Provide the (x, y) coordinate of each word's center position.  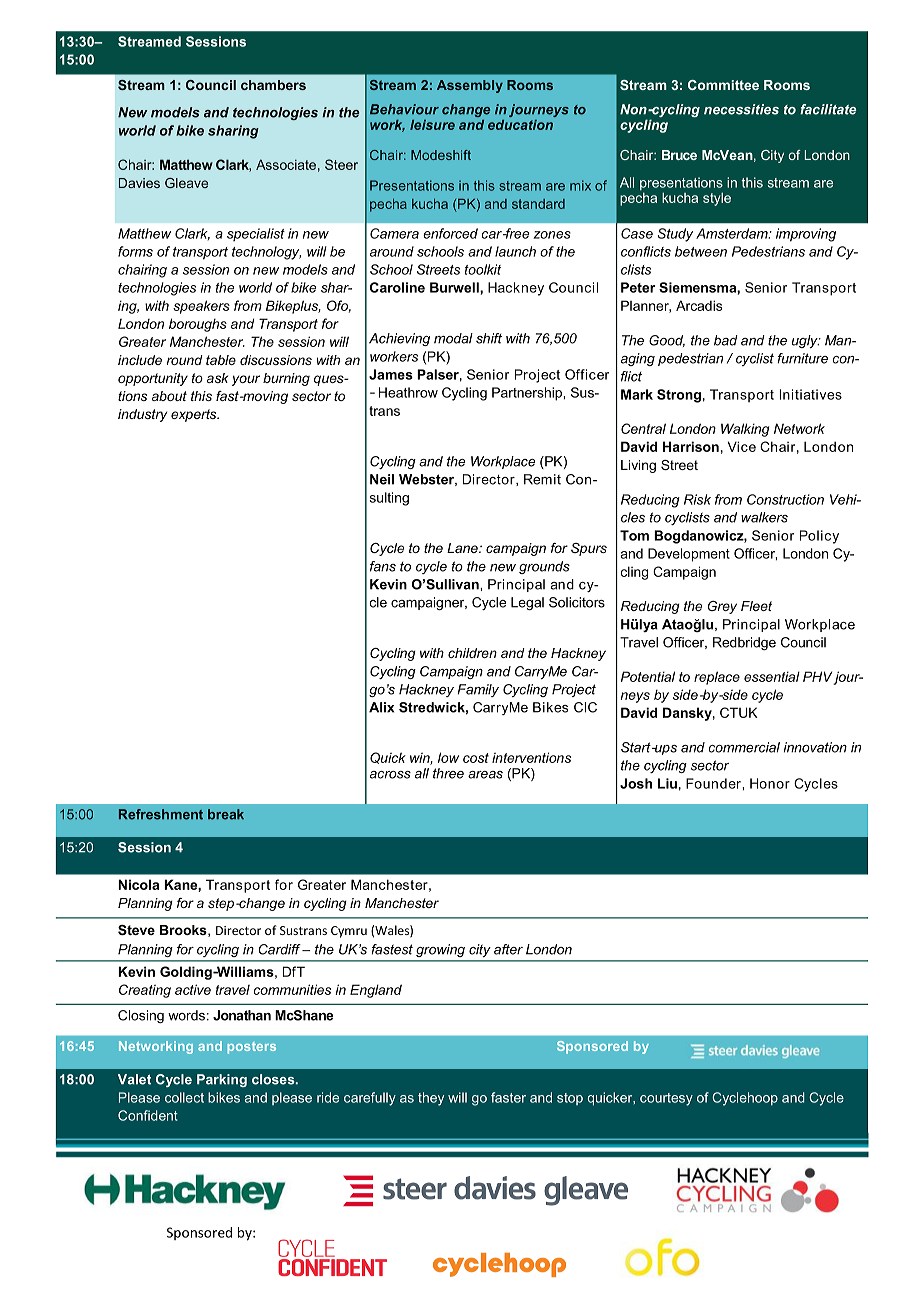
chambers (273, 85)
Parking (222, 1080)
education (520, 125)
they (431, 1099)
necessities (741, 109)
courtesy (666, 1099)
